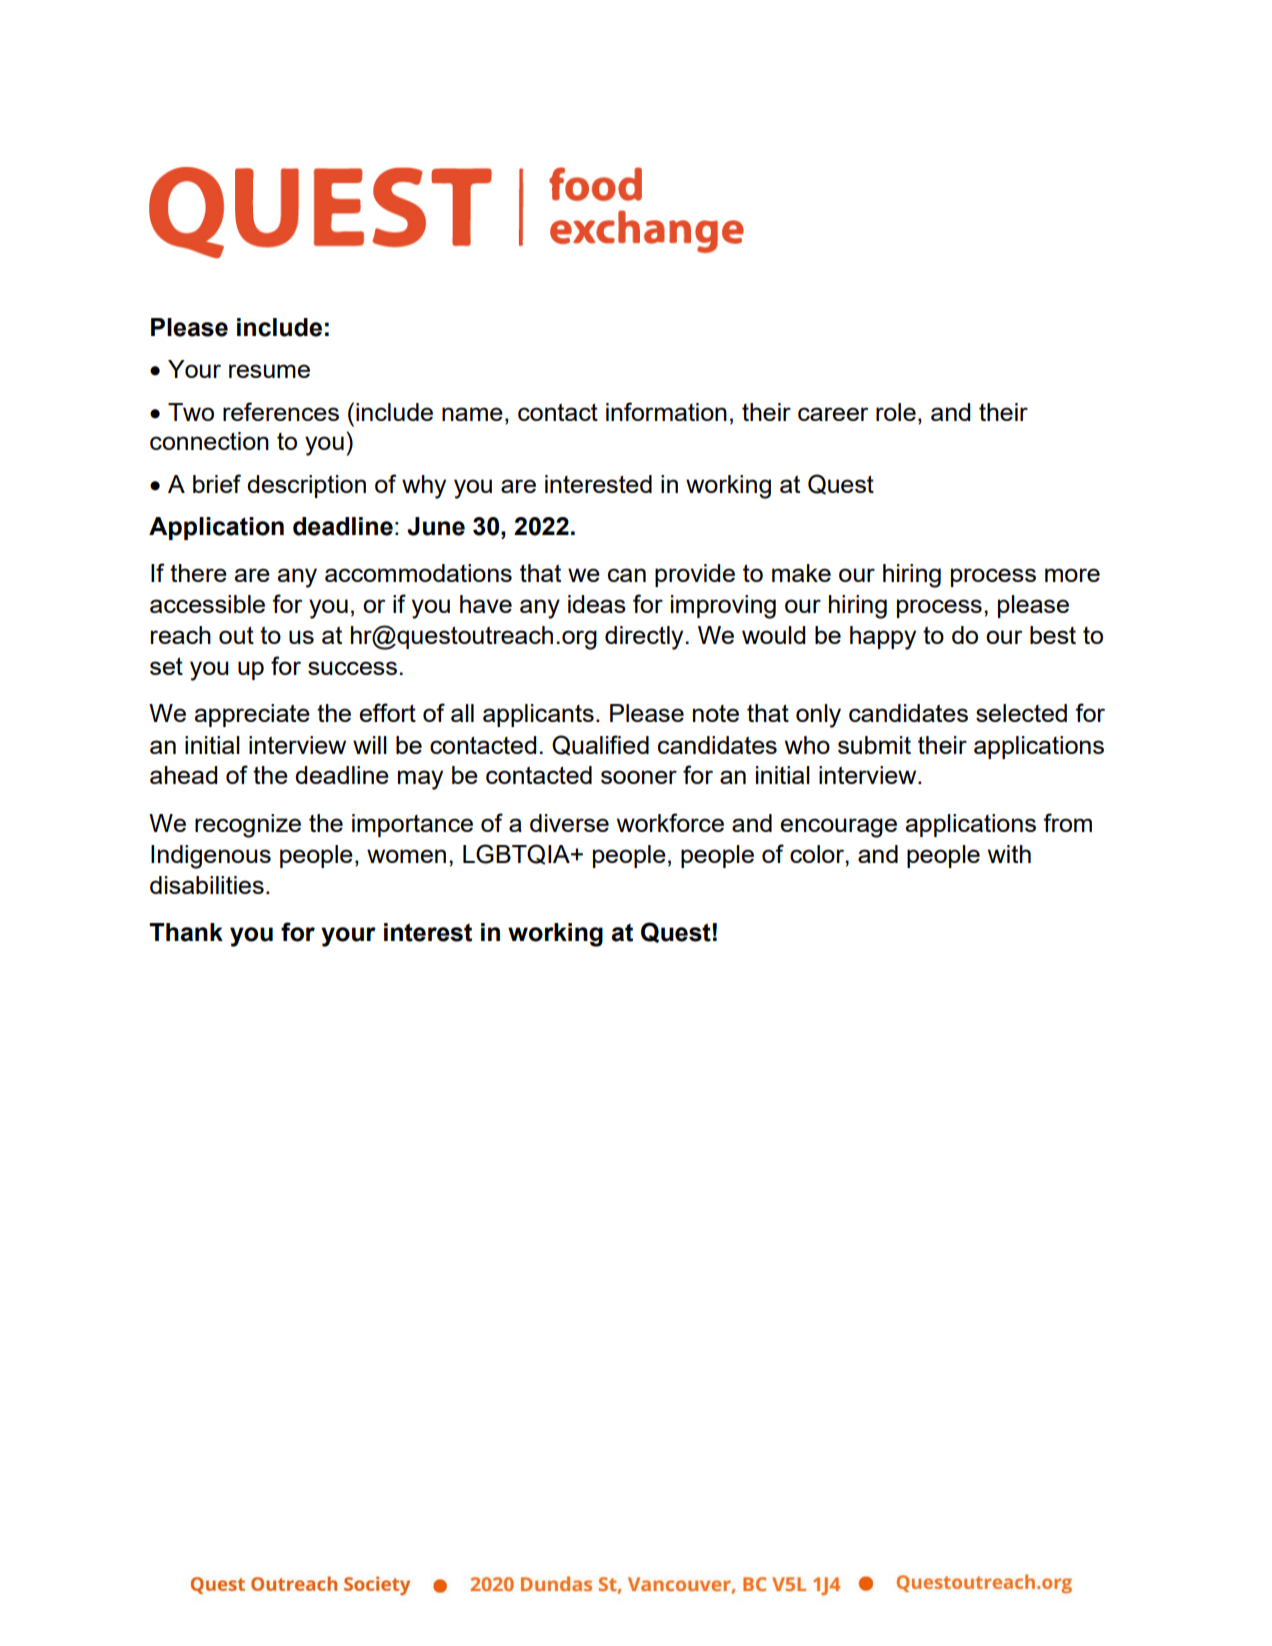  What do you see at coordinates (666, 411) in the screenshot?
I see `information` at bounding box center [666, 411].
